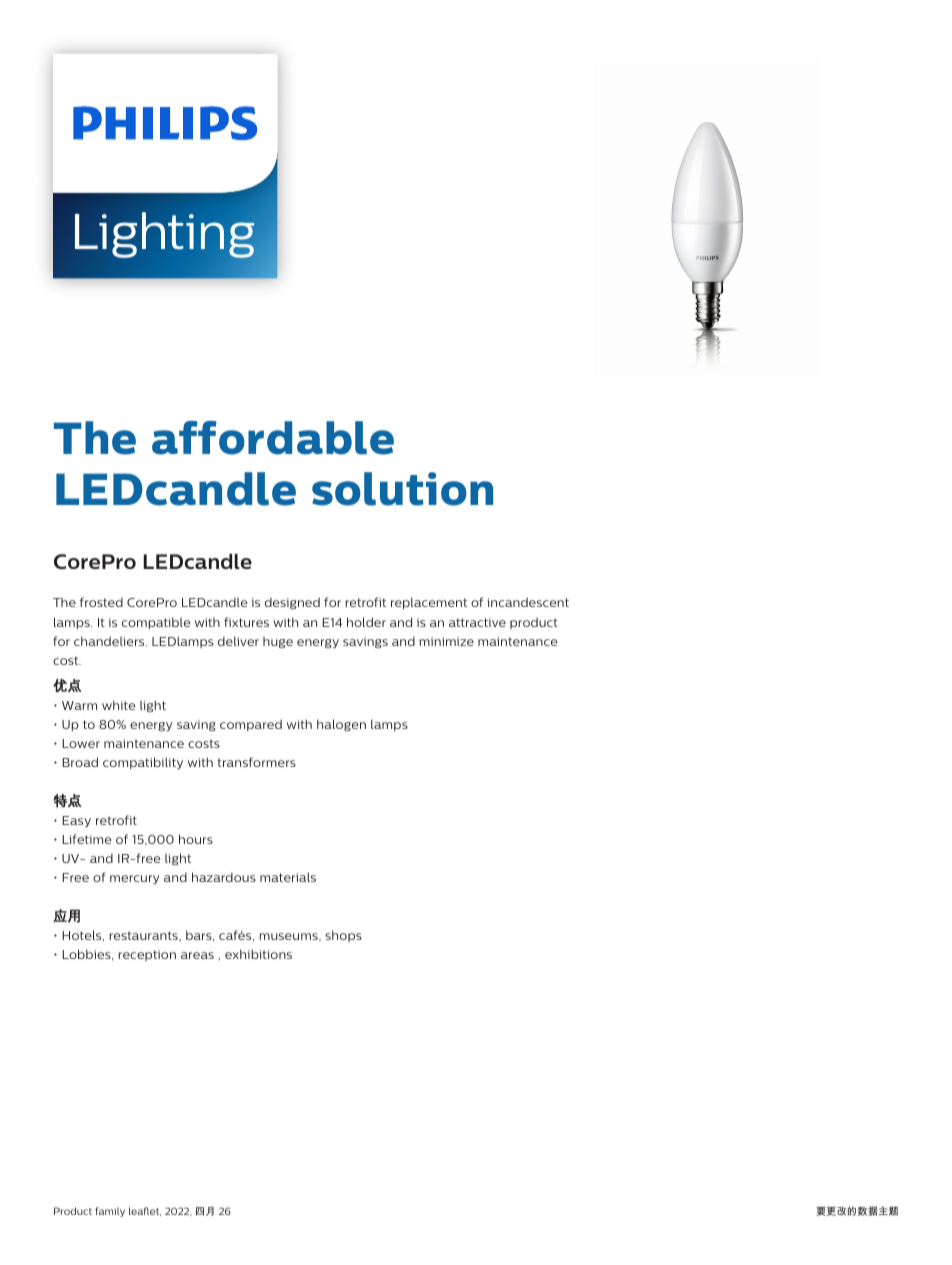 The image size is (952, 1265). I want to click on shops, so click(343, 936).
